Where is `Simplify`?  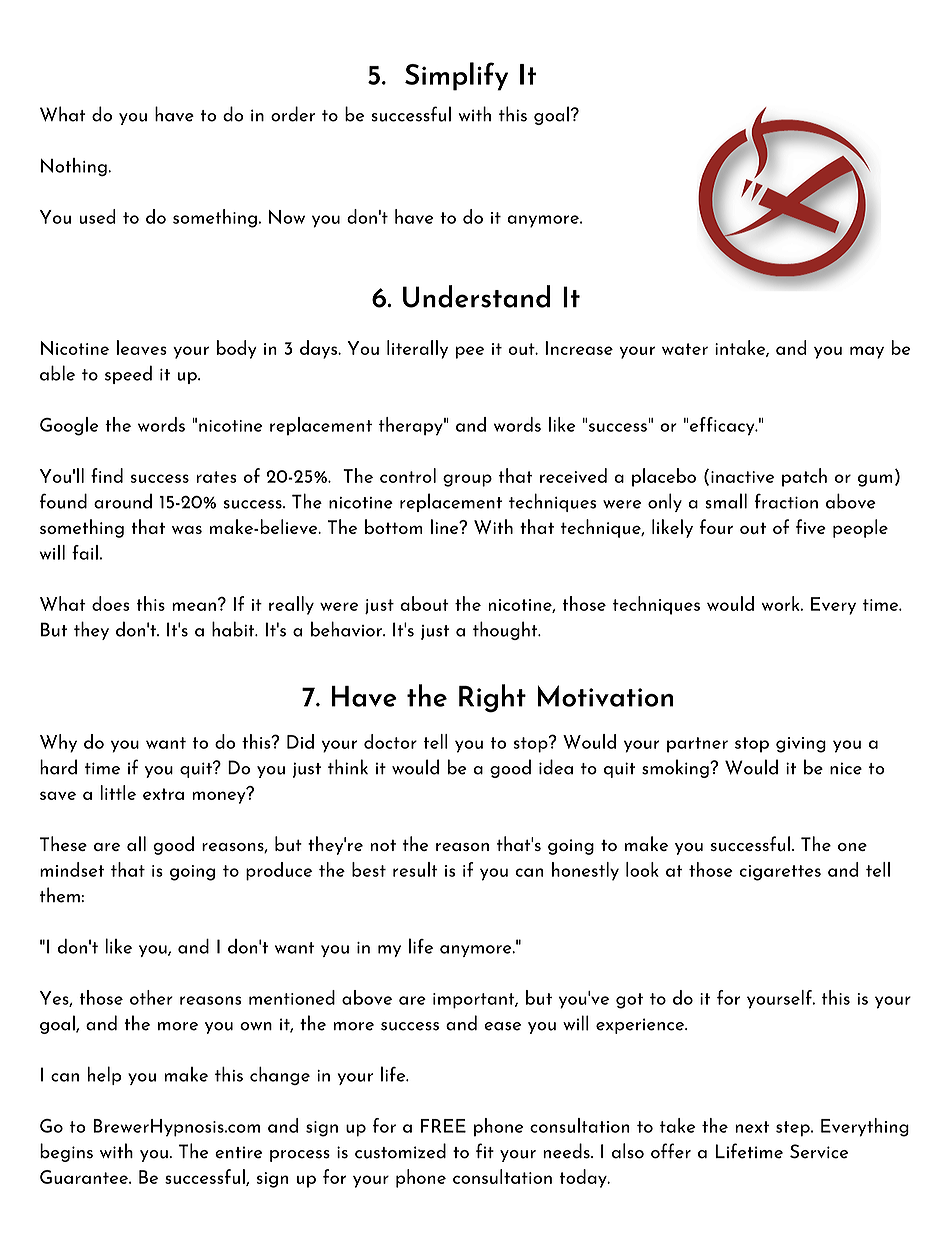
Simplify is located at coordinates (456, 76).
